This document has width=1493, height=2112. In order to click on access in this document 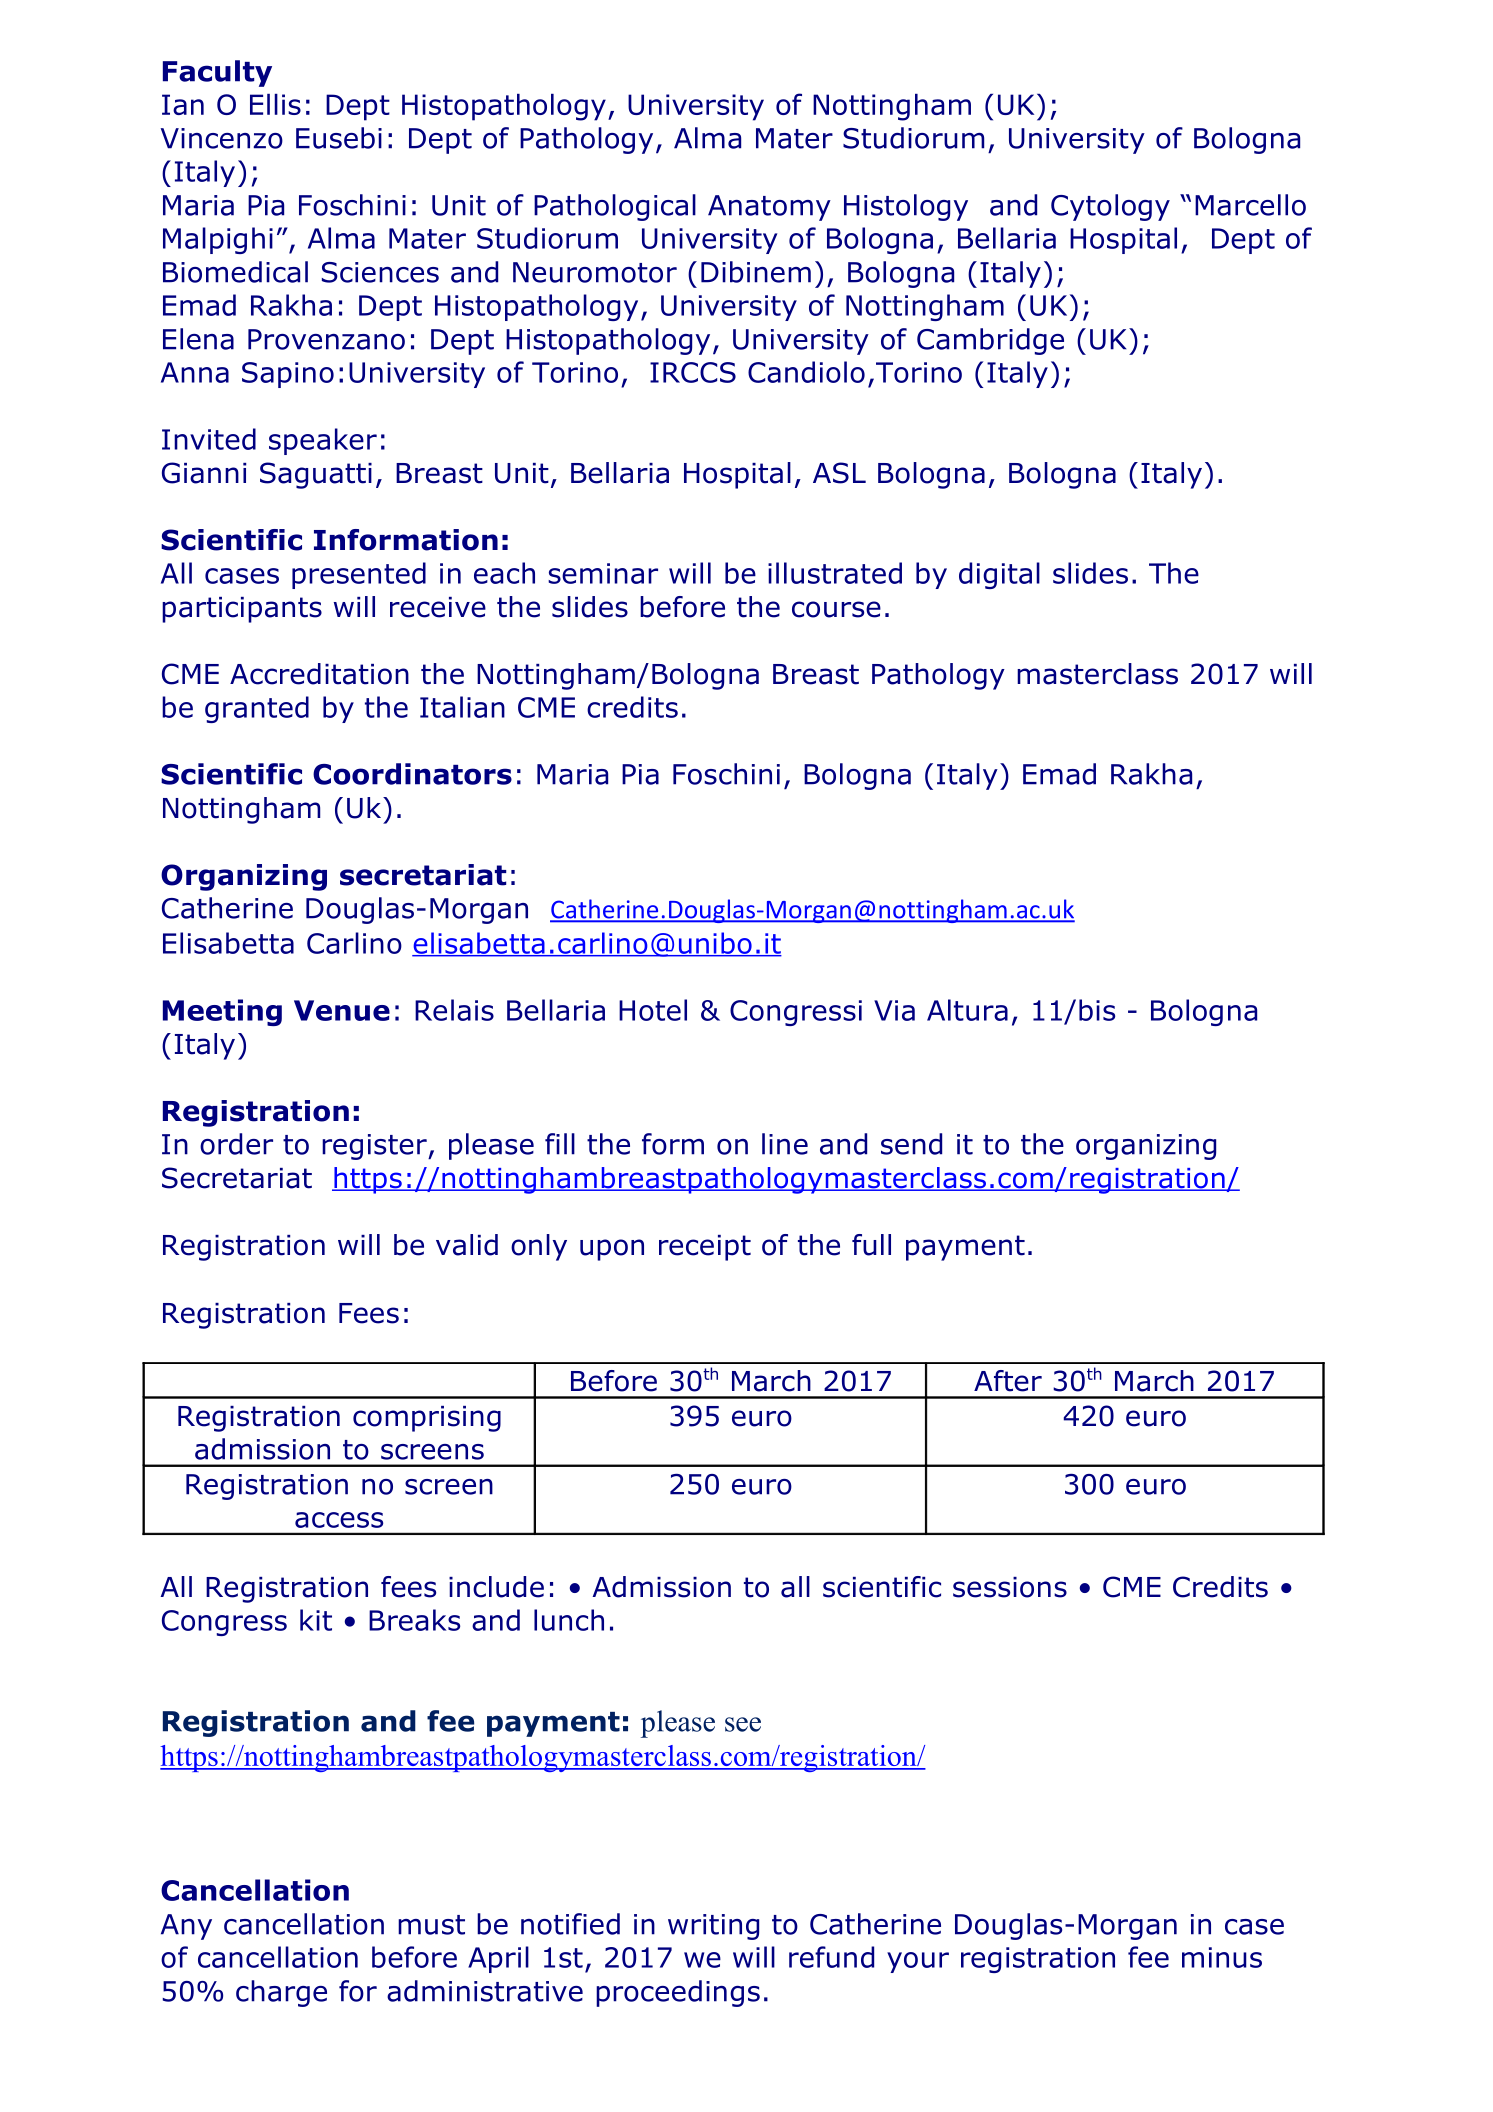, I will do `click(339, 1520)`.
